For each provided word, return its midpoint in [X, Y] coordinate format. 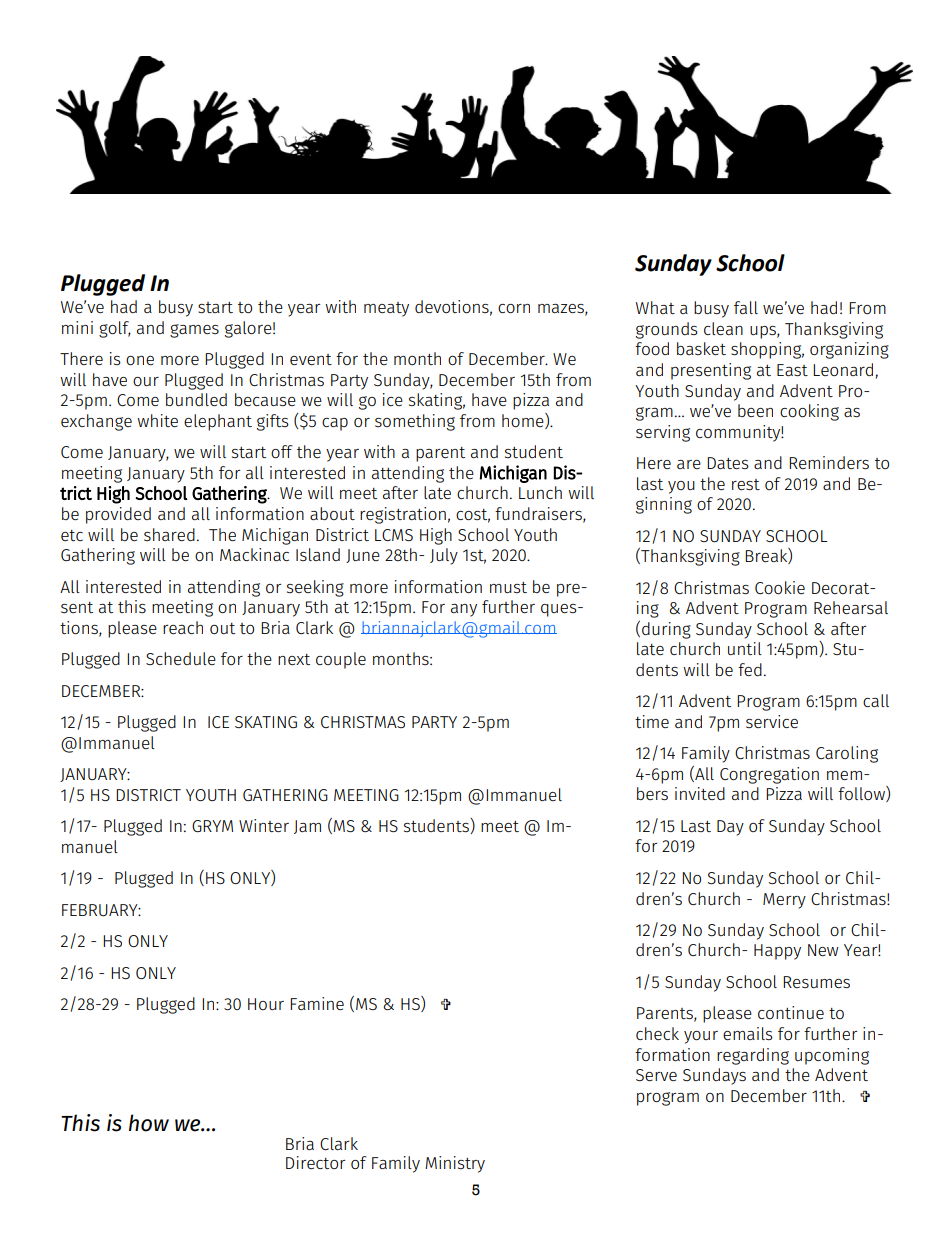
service [772, 721]
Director [315, 1162]
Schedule [181, 658]
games [194, 331]
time [652, 721]
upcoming [832, 1056]
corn [514, 308]
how [149, 1123]
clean [723, 328]
